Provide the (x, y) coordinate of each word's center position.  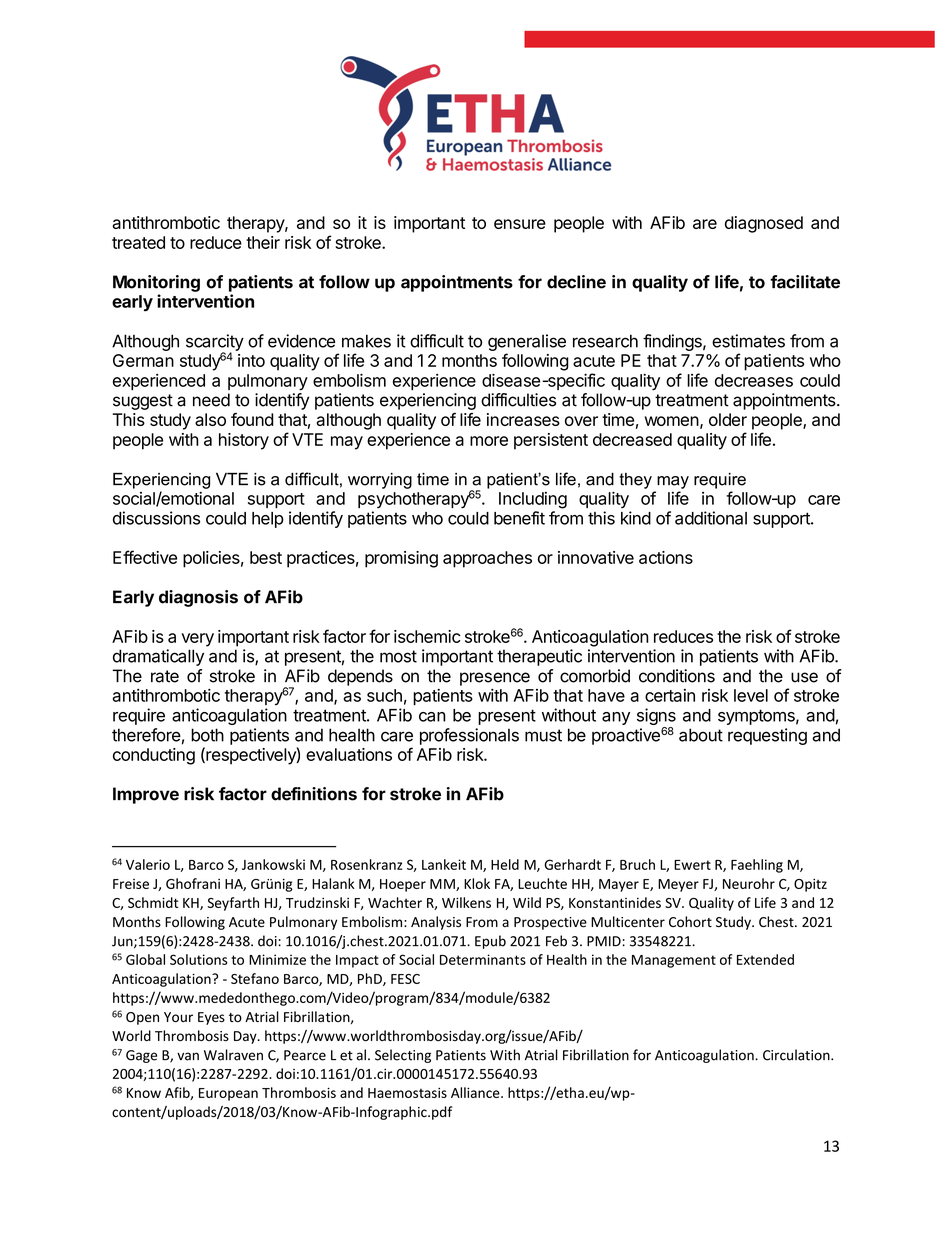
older (728, 419)
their (263, 242)
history (244, 441)
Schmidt (153, 902)
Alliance (476, 1092)
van (188, 1056)
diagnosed (764, 224)
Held (505, 864)
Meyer (678, 885)
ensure (520, 224)
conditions (677, 676)
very (198, 640)
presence (495, 679)
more (489, 441)
